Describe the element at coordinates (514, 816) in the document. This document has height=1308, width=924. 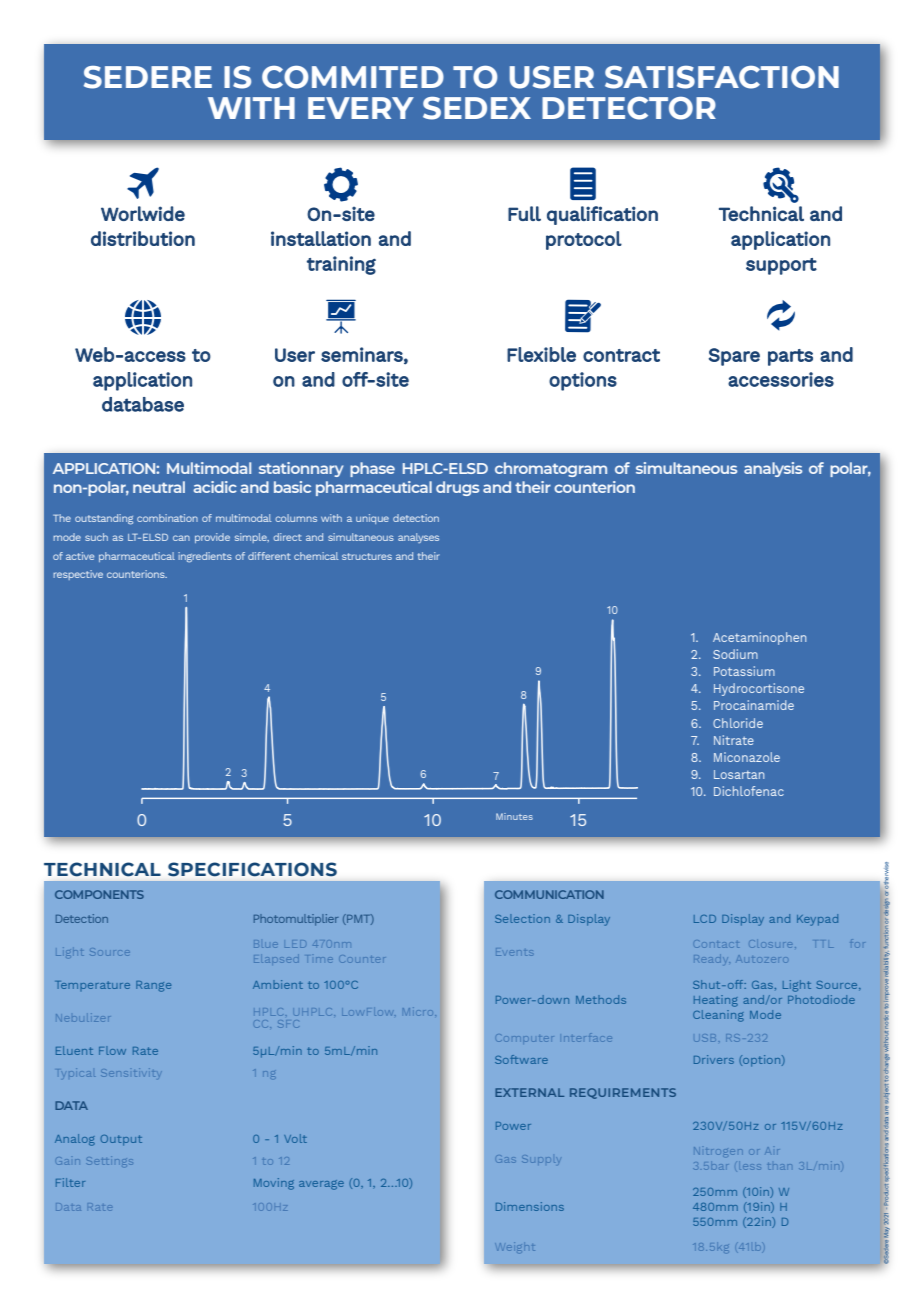
I see `Minutes` at that location.
